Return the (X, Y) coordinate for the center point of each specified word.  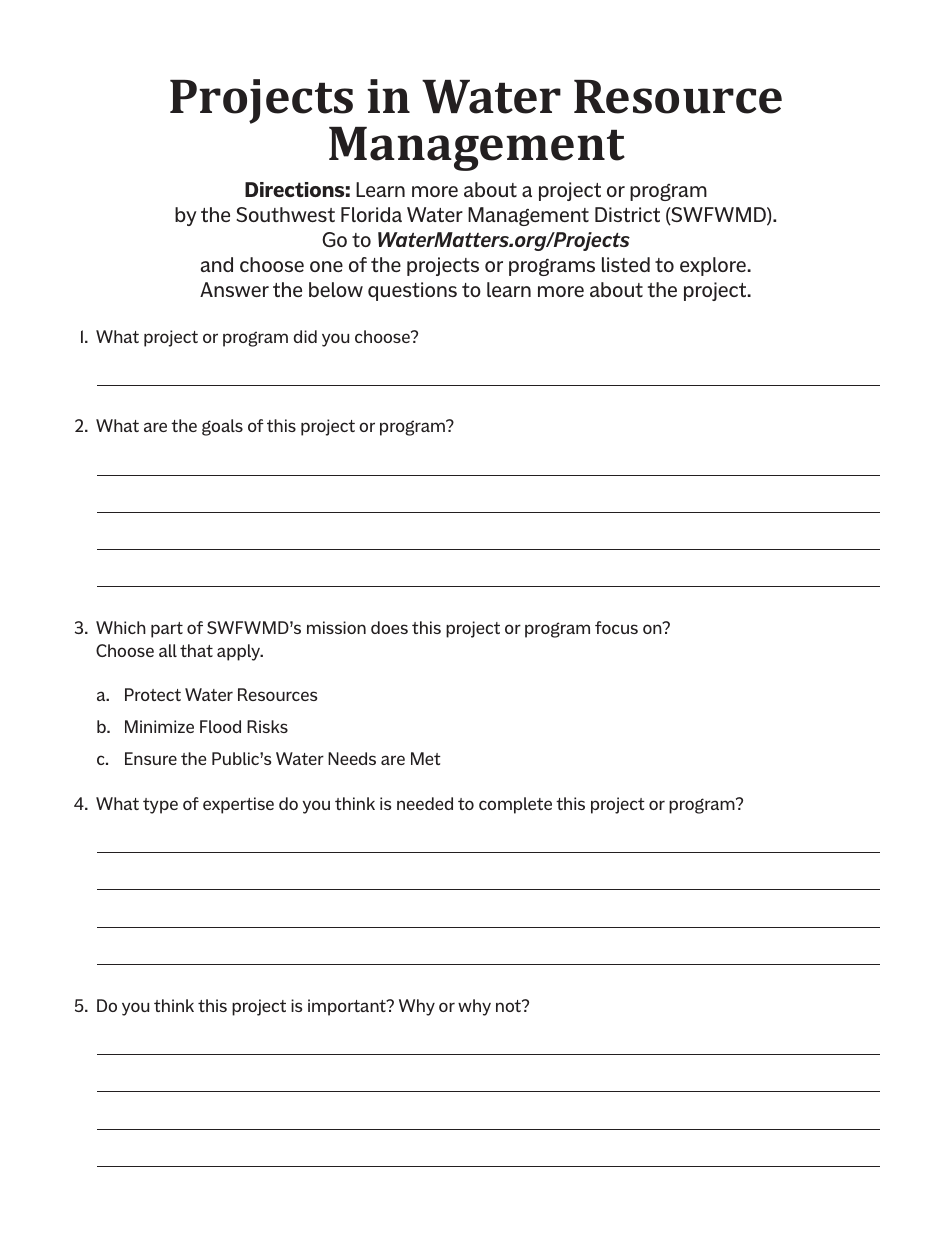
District (627, 214)
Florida (371, 214)
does (389, 627)
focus (616, 627)
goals (222, 427)
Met (426, 758)
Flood (220, 726)
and (217, 264)
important (348, 1007)
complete (515, 805)
